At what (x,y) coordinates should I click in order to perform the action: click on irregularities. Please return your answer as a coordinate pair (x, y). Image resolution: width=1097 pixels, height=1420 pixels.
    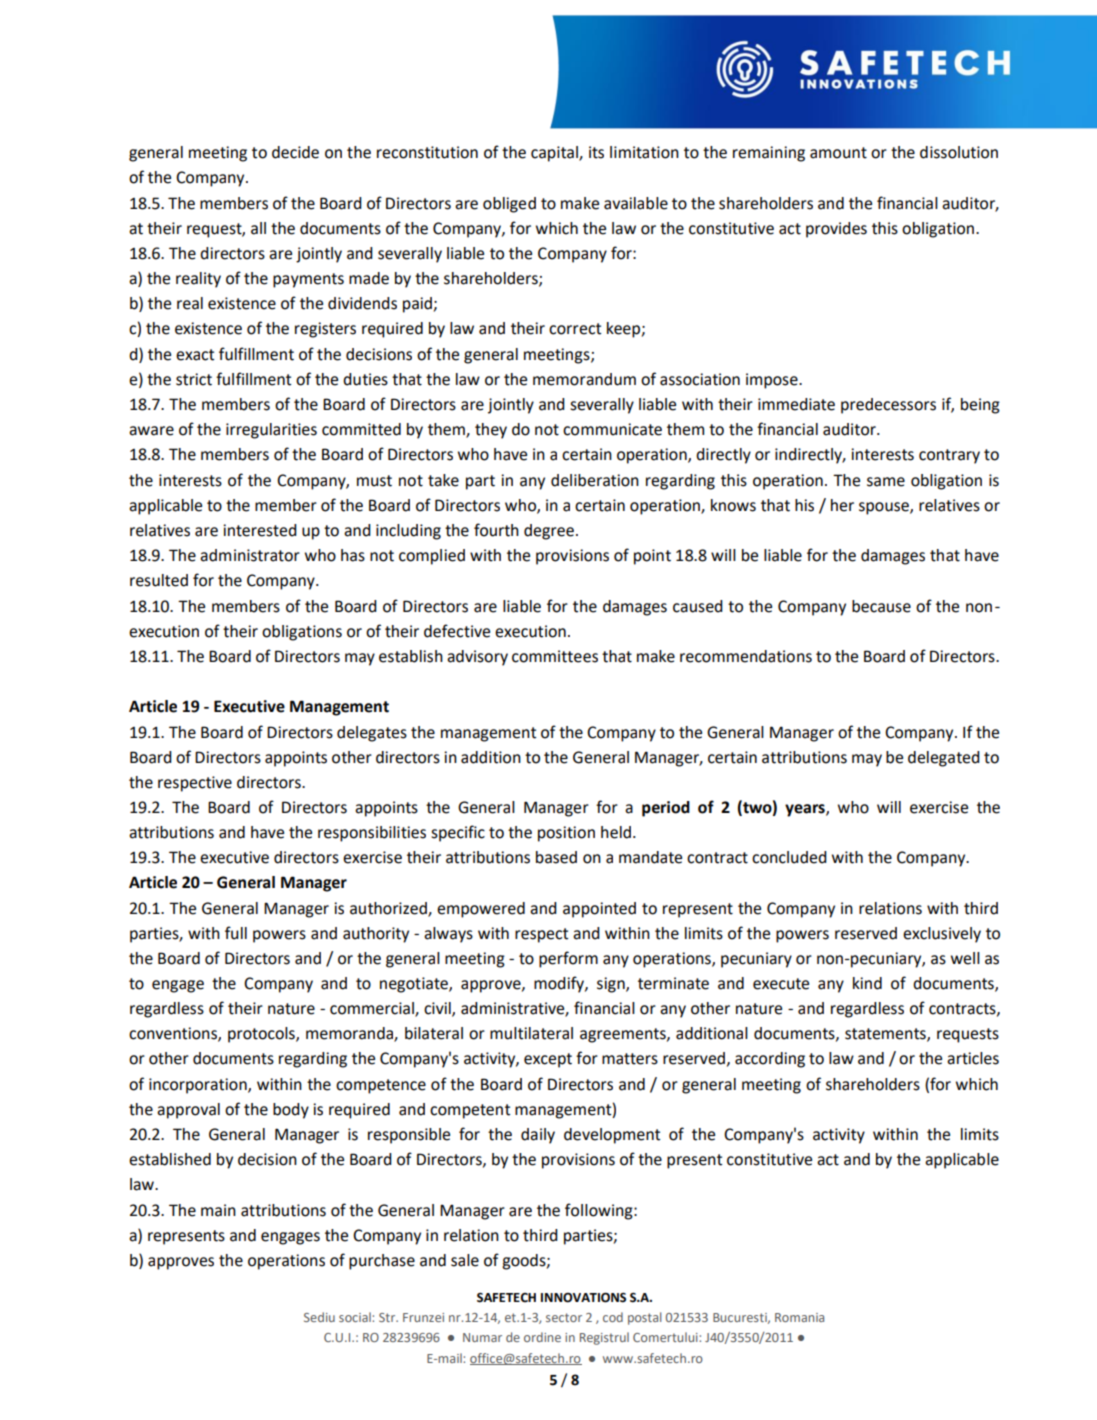
    Looking at the image, I should click on (271, 431).
